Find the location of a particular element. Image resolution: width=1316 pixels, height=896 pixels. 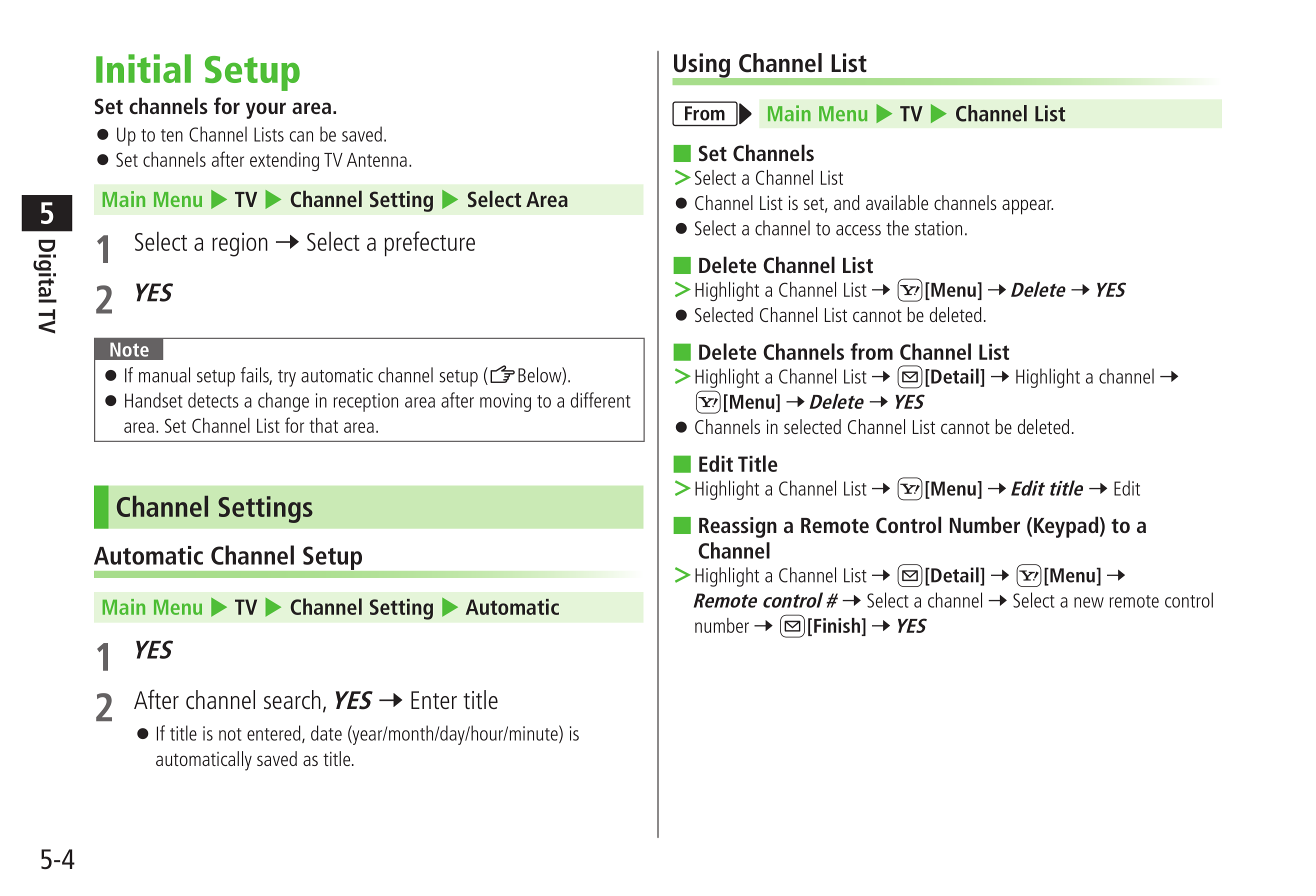

different is located at coordinates (600, 400).
